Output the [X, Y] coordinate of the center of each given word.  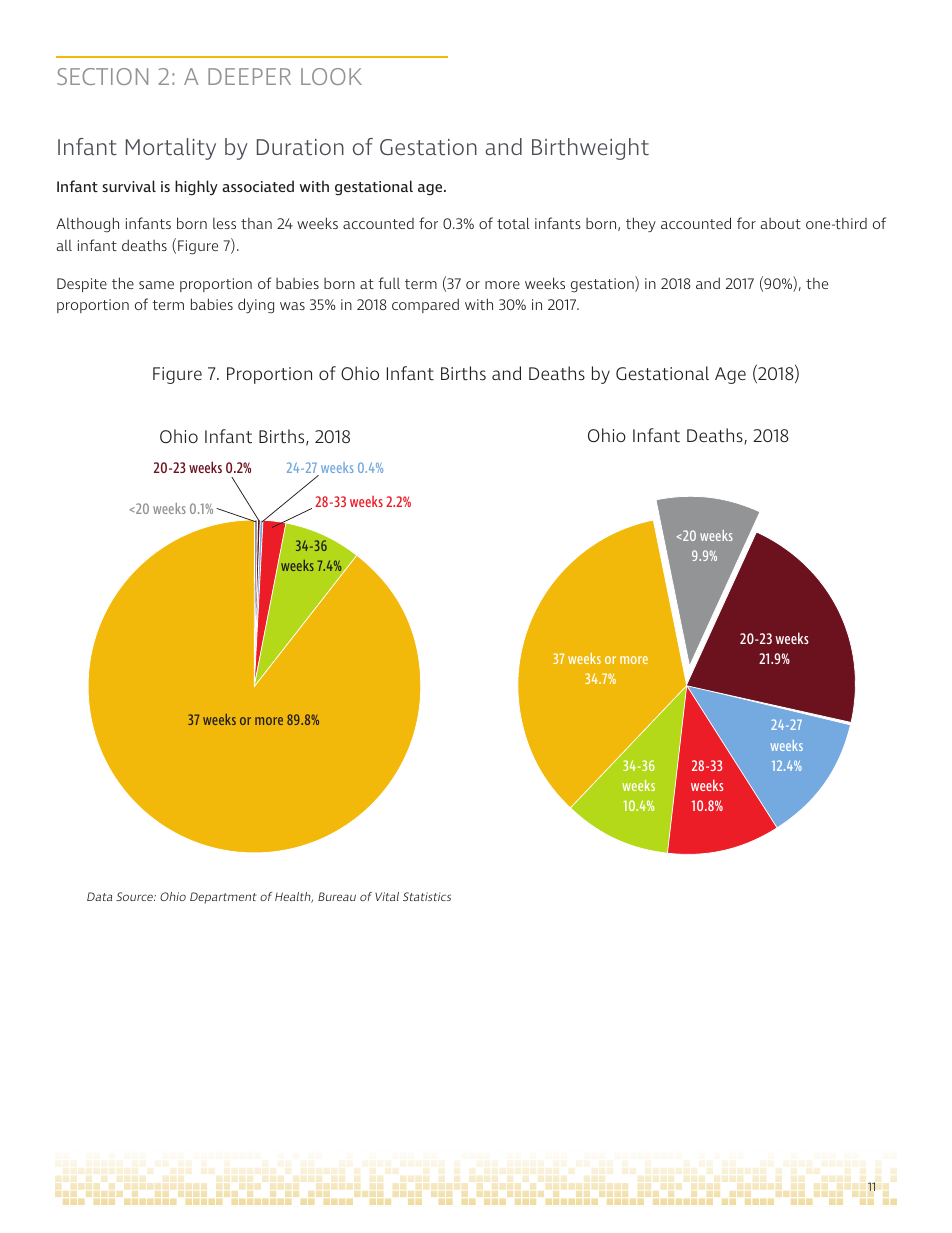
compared [425, 305]
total [513, 223]
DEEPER [249, 76]
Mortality [171, 149]
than [256, 223]
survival [129, 186]
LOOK [331, 76]
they [641, 224]
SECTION [102, 76]
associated [258, 186]
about [781, 223]
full [389, 283]
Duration [300, 147]
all [64, 245]
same [156, 285]
